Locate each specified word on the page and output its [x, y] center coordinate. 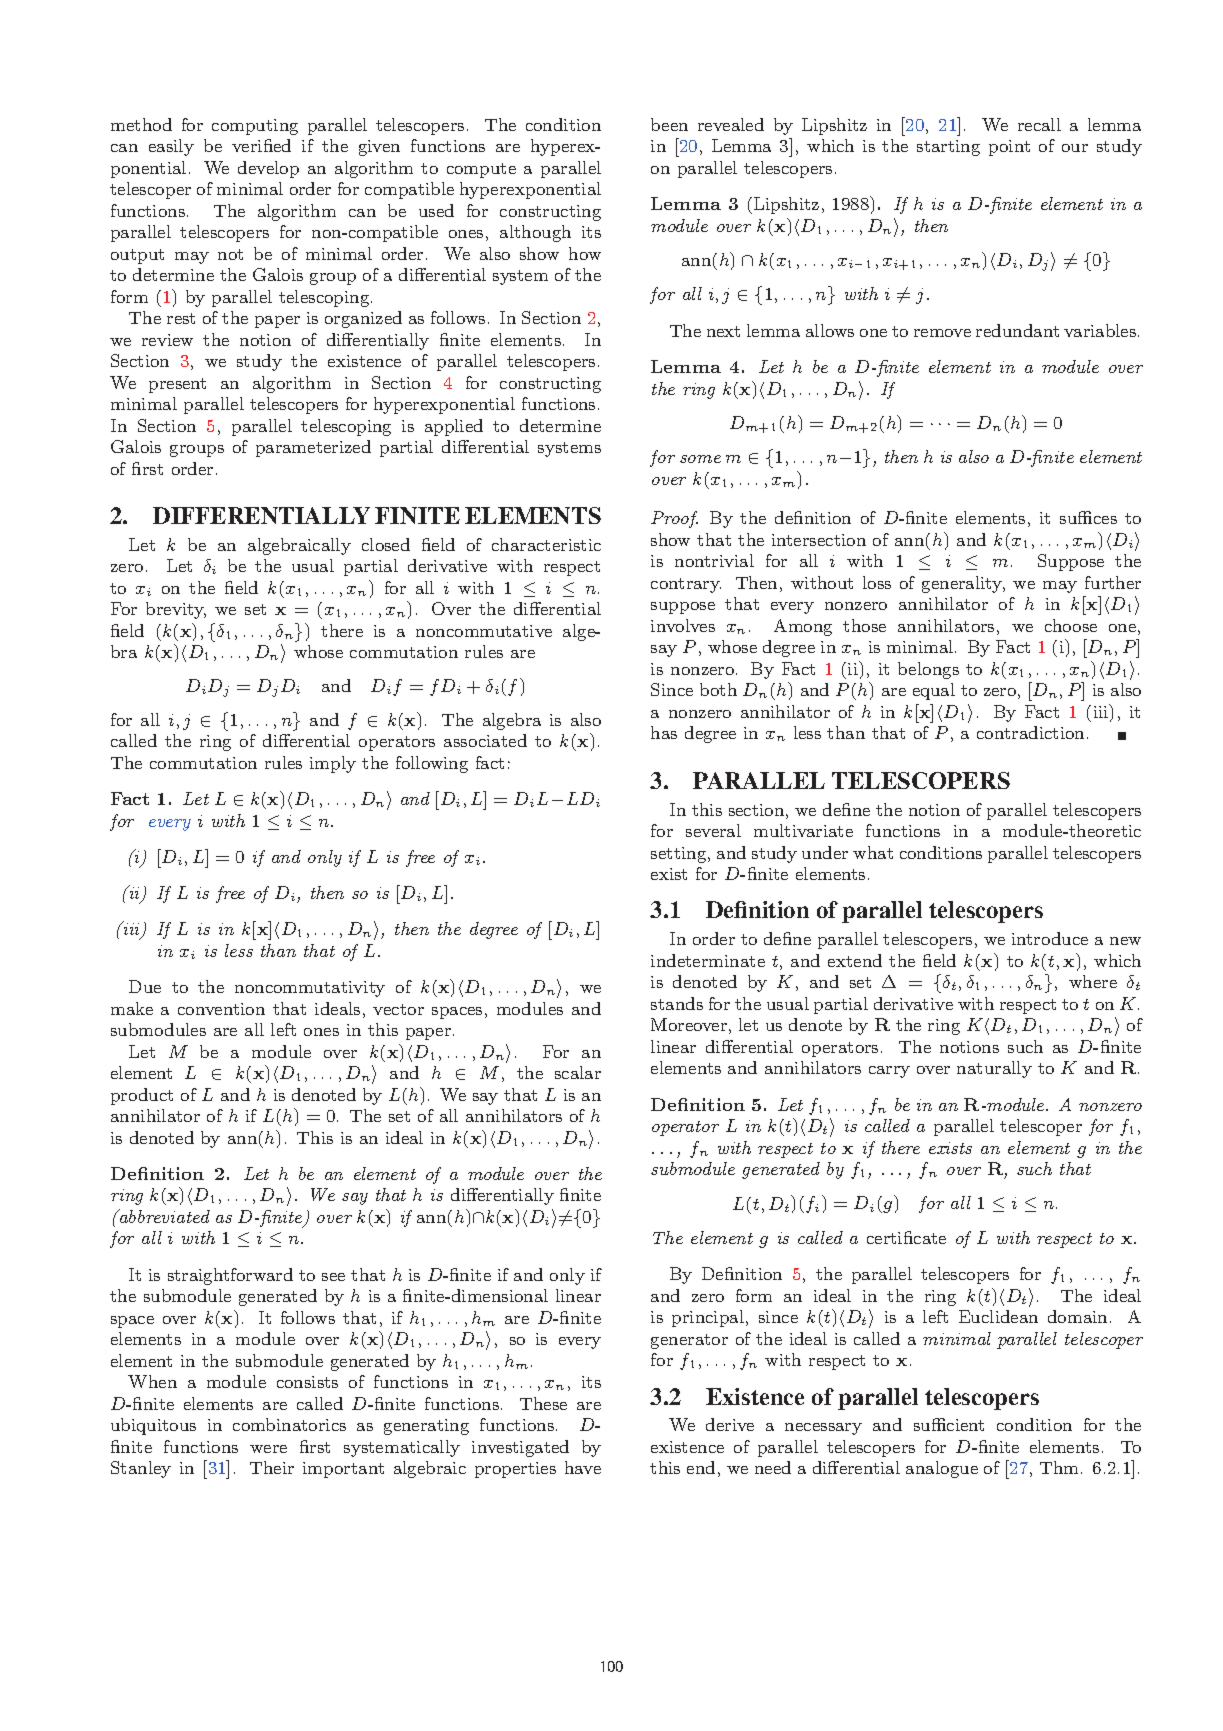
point [1009, 148]
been [669, 124]
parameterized [313, 448]
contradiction [1030, 732]
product [142, 1096]
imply [333, 764]
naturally [994, 1069]
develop [268, 169]
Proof [674, 519]
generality [963, 584]
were [268, 1449]
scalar [578, 1072]
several [713, 830]
